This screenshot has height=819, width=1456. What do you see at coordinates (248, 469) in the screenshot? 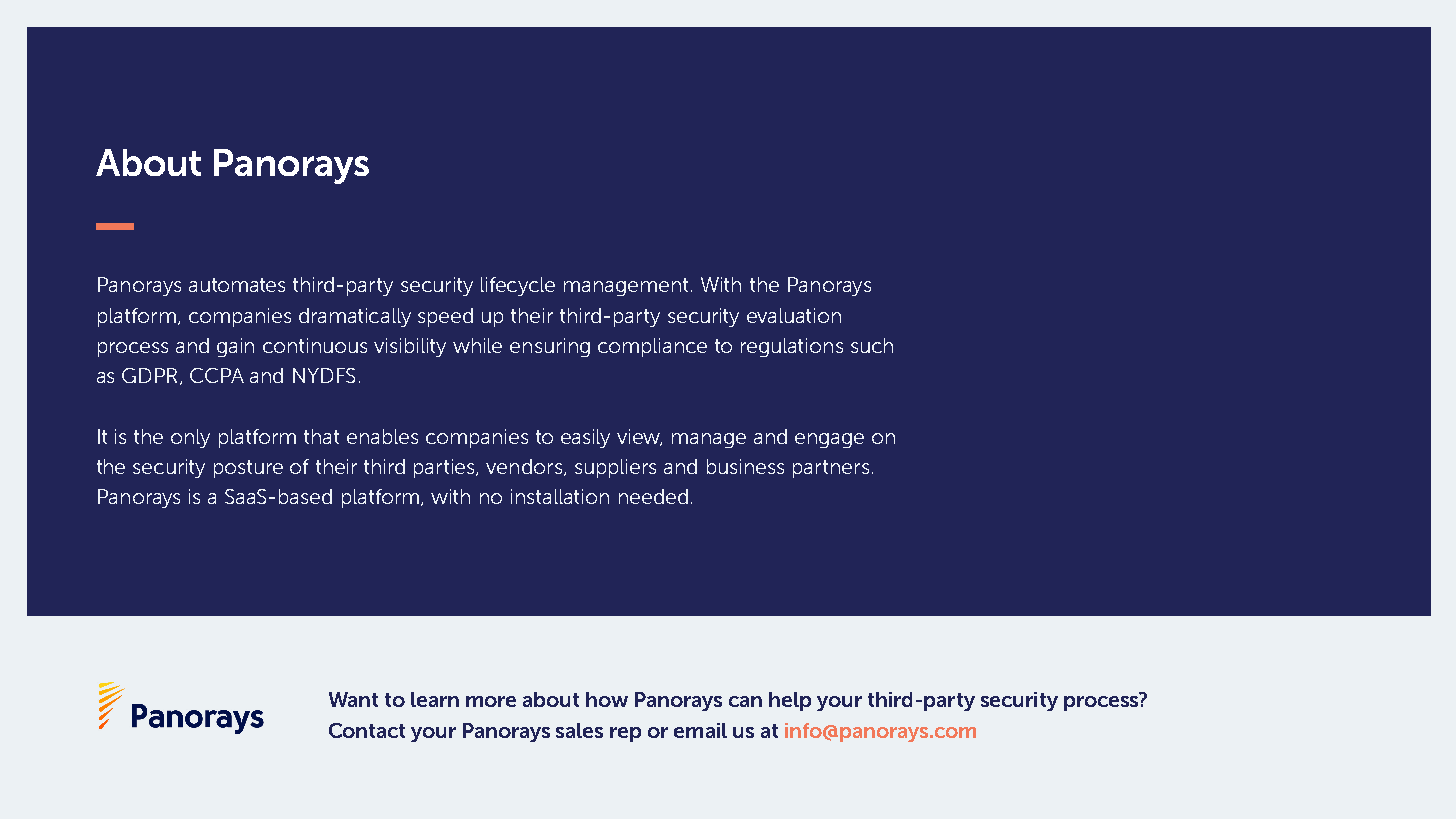
I see `posture` at bounding box center [248, 469].
